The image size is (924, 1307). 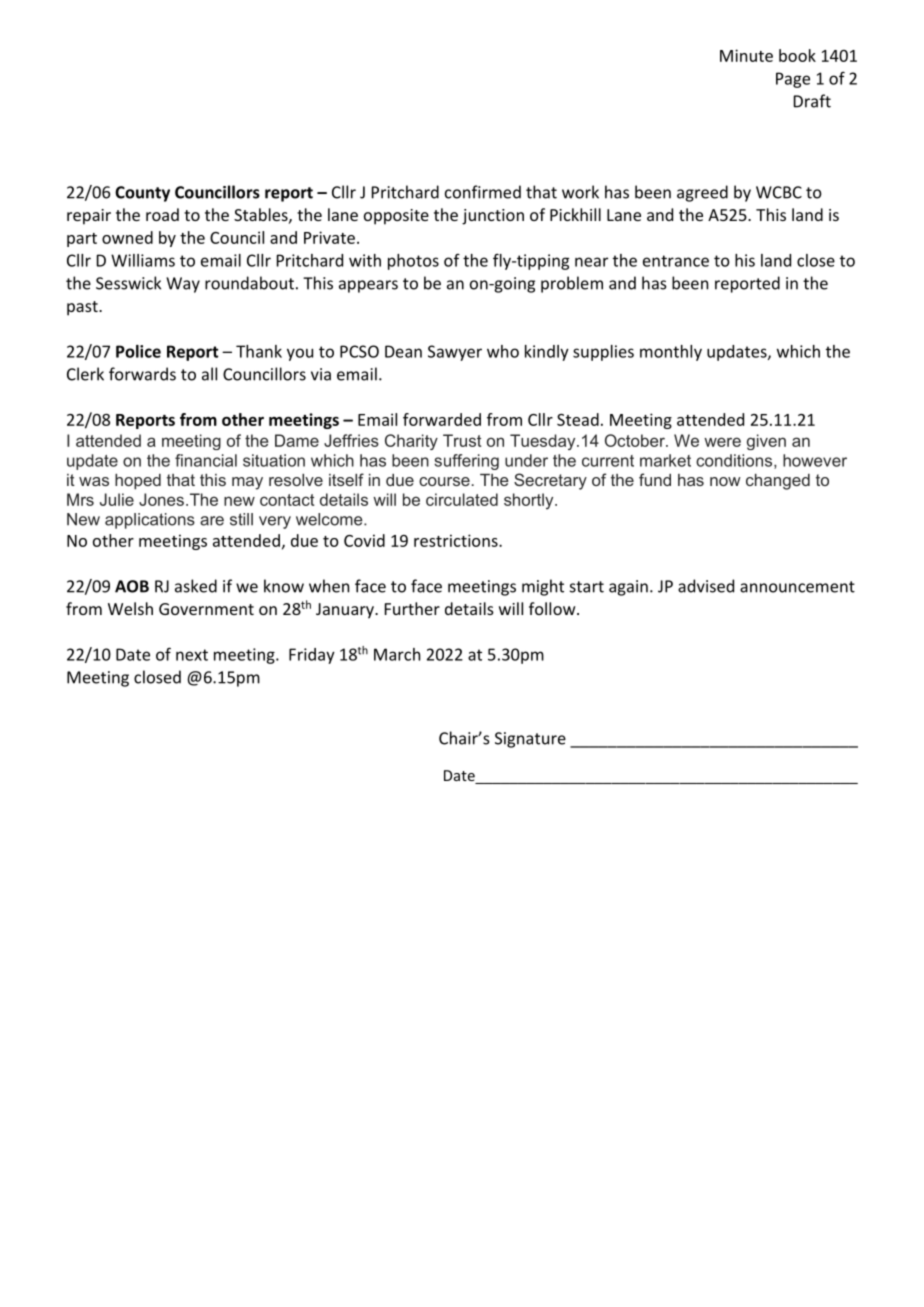 What do you see at coordinates (150, 521) in the document?
I see `applications` at bounding box center [150, 521].
